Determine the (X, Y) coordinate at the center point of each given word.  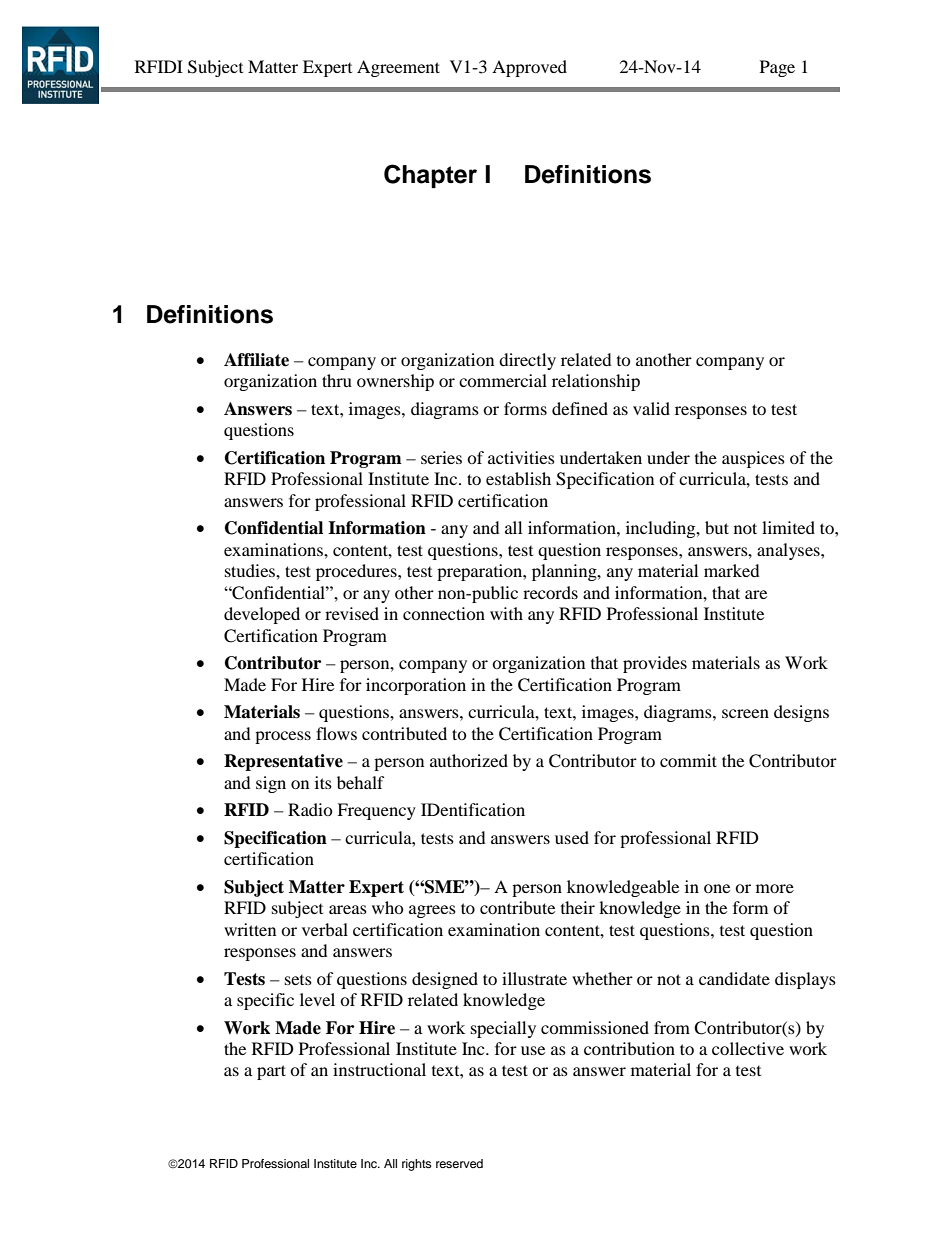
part (271, 1072)
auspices (753, 459)
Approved (529, 68)
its (323, 782)
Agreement (398, 68)
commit (688, 760)
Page (777, 68)
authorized (469, 760)
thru (337, 380)
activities (521, 457)
